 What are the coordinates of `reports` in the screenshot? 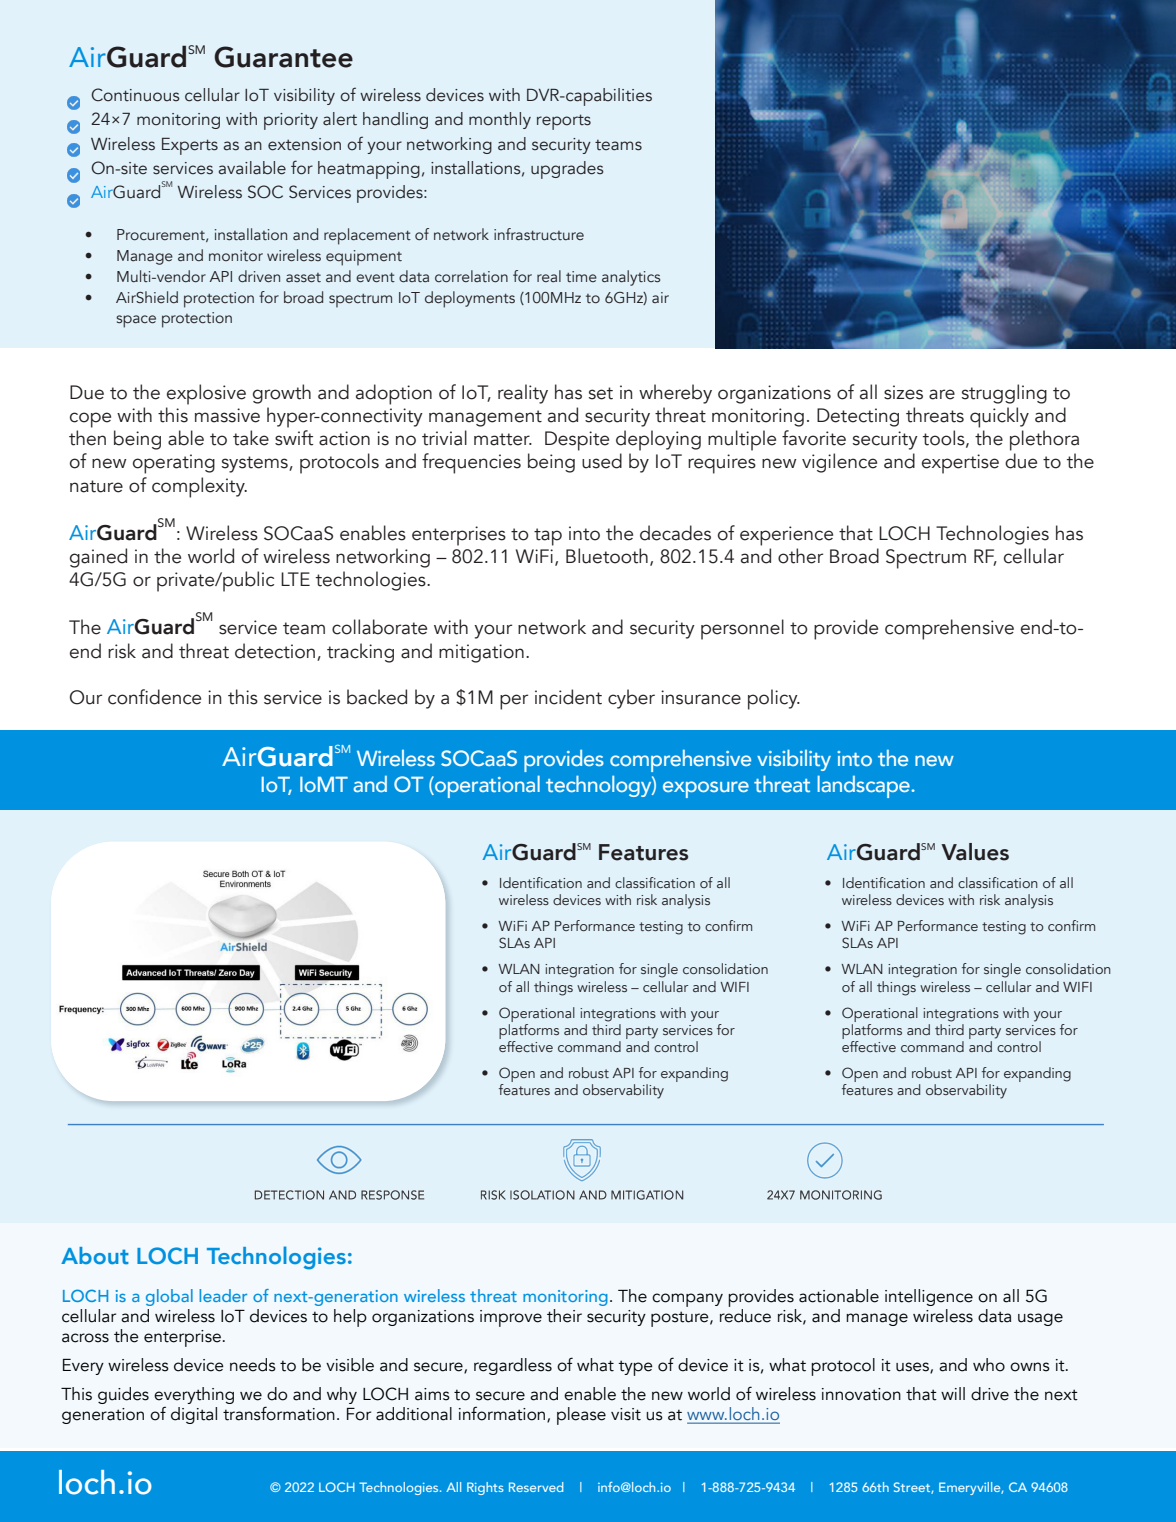 It's located at (564, 122).
